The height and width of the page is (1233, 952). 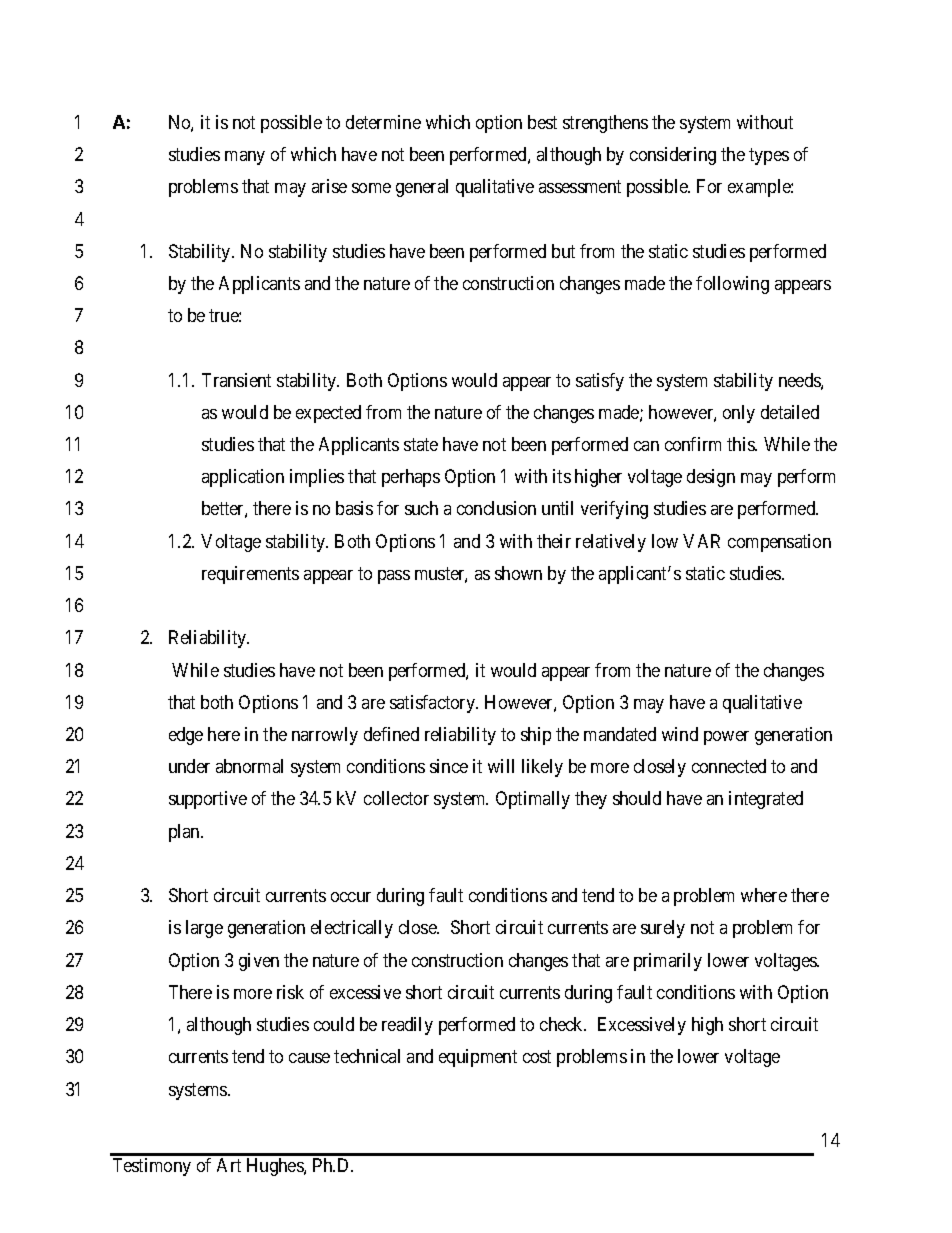 I want to click on supportive, so click(x=208, y=800).
